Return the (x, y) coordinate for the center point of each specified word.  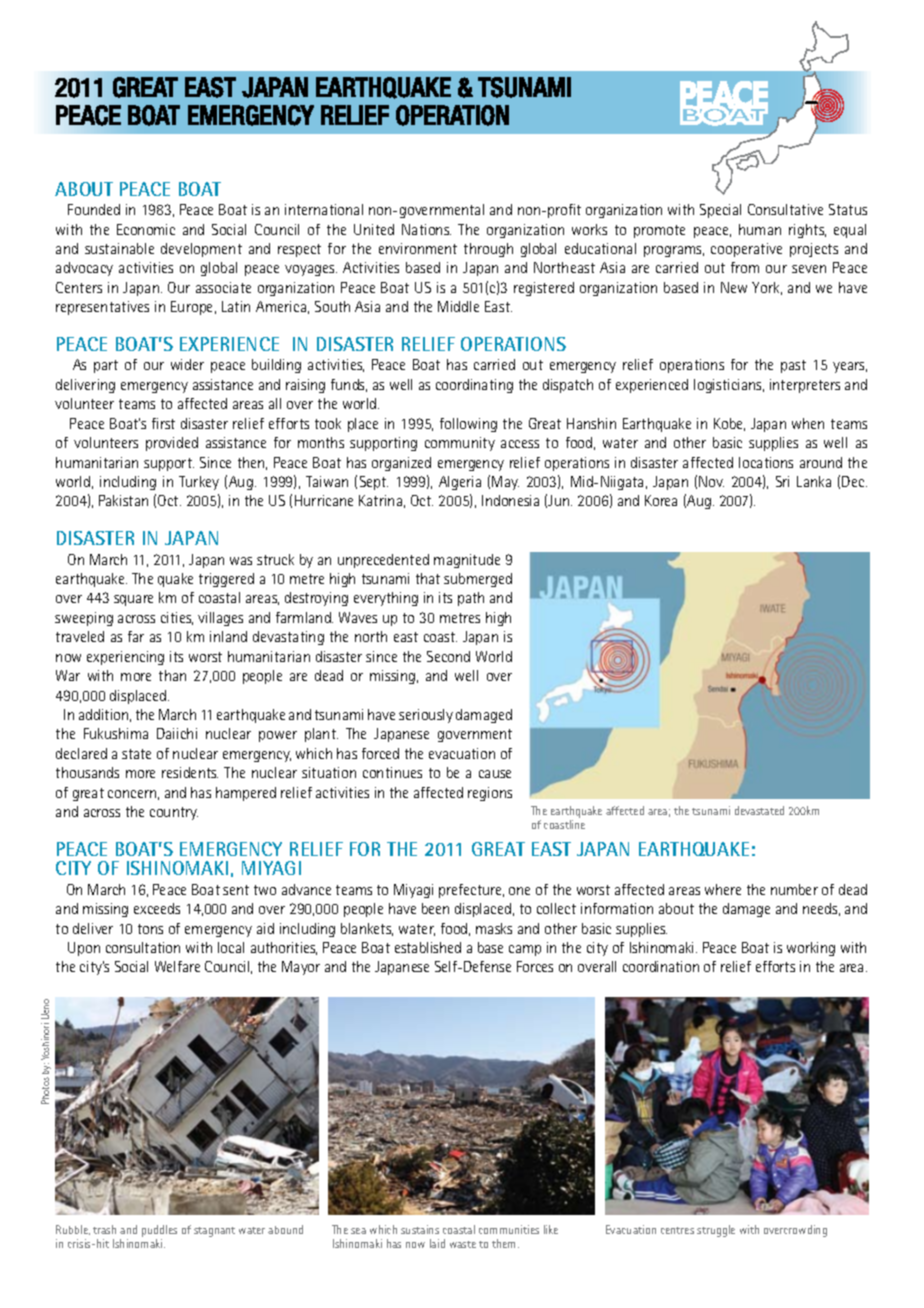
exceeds (157, 908)
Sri (782, 481)
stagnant (214, 1232)
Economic (146, 229)
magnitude (467, 561)
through (488, 250)
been (435, 908)
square (133, 600)
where (723, 889)
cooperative (746, 250)
